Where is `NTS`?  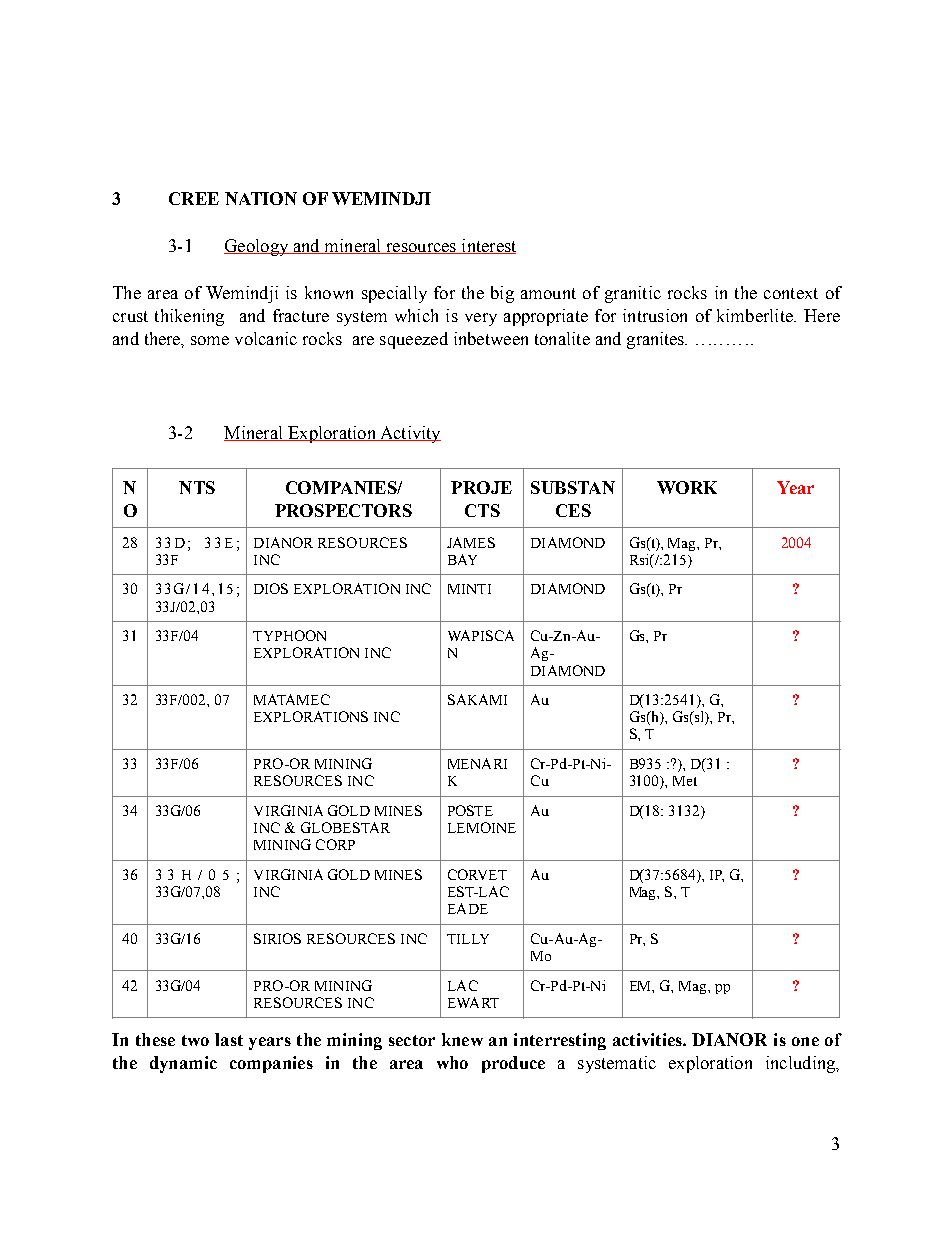 NTS is located at coordinates (197, 487).
